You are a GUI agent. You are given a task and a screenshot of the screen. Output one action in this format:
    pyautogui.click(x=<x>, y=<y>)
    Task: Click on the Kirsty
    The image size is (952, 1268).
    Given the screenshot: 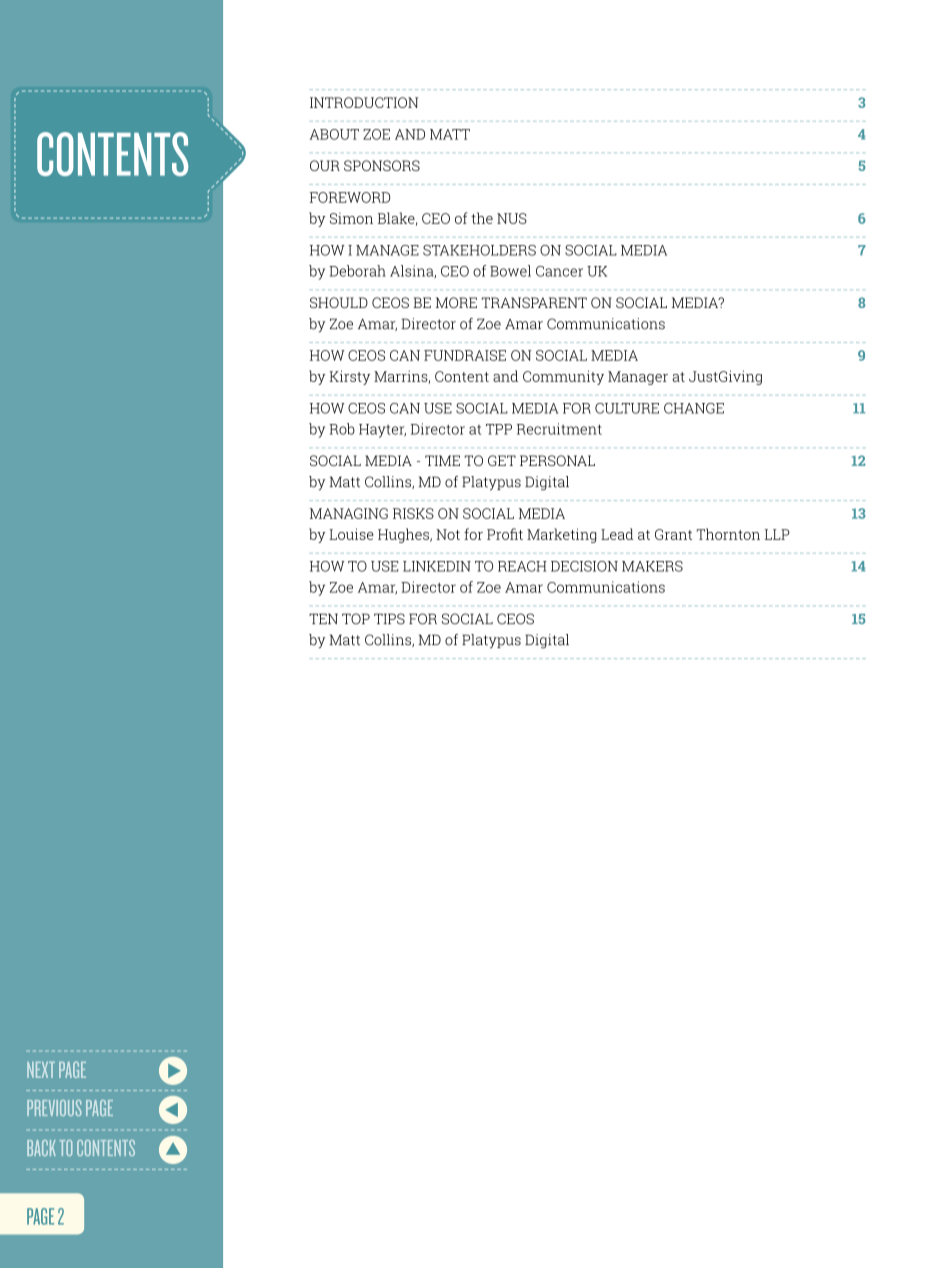 What is the action you would take?
    pyautogui.click(x=349, y=377)
